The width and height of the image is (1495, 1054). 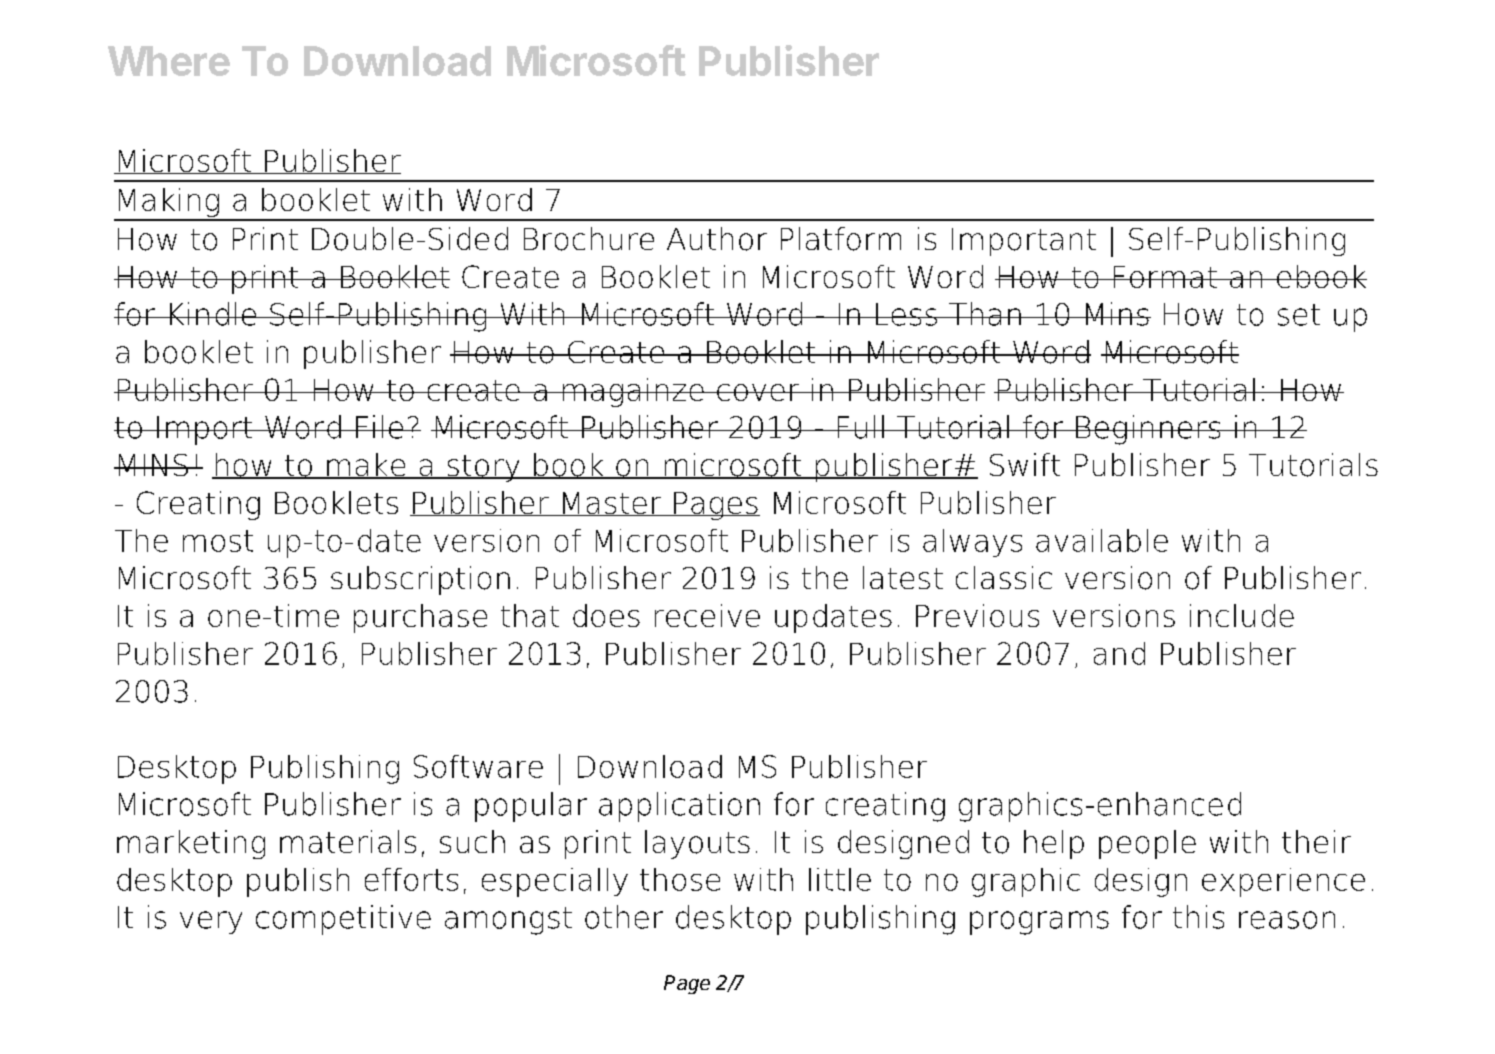 I want to click on Format, so click(x=1165, y=277).
